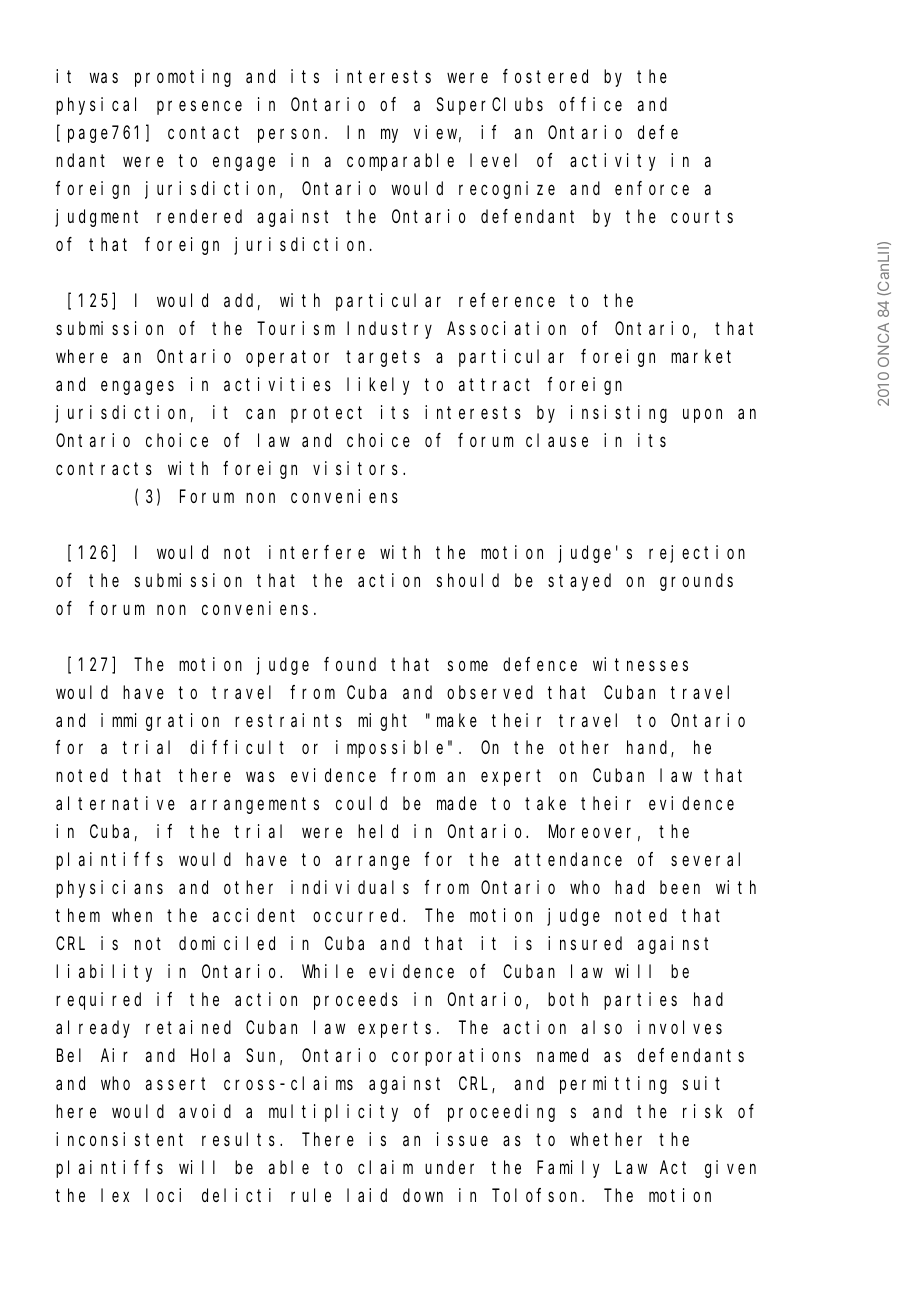  What do you see at coordinates (205, 1111) in the page?
I see `avoid` at bounding box center [205, 1111].
